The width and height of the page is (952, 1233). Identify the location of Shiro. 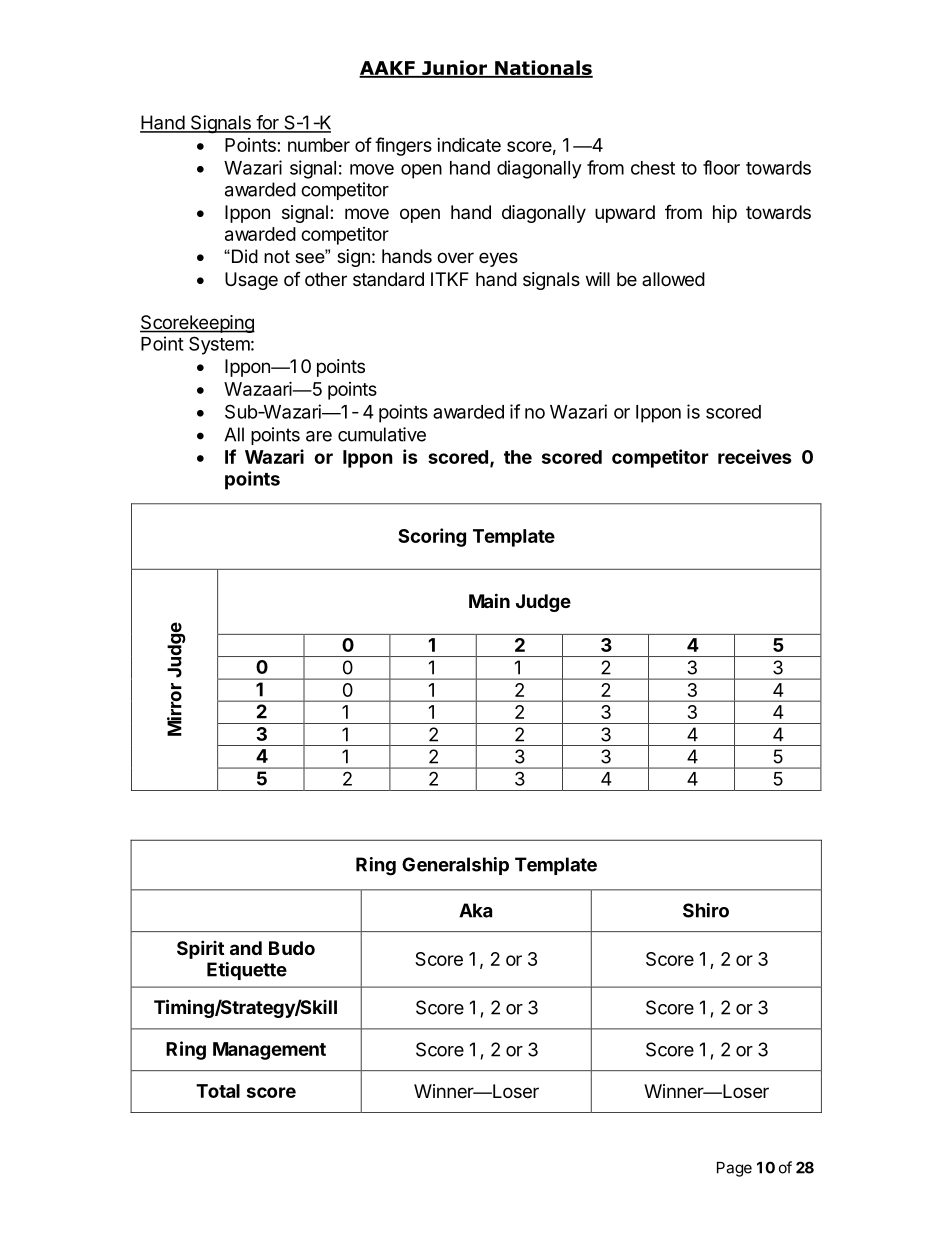
(706, 910).
